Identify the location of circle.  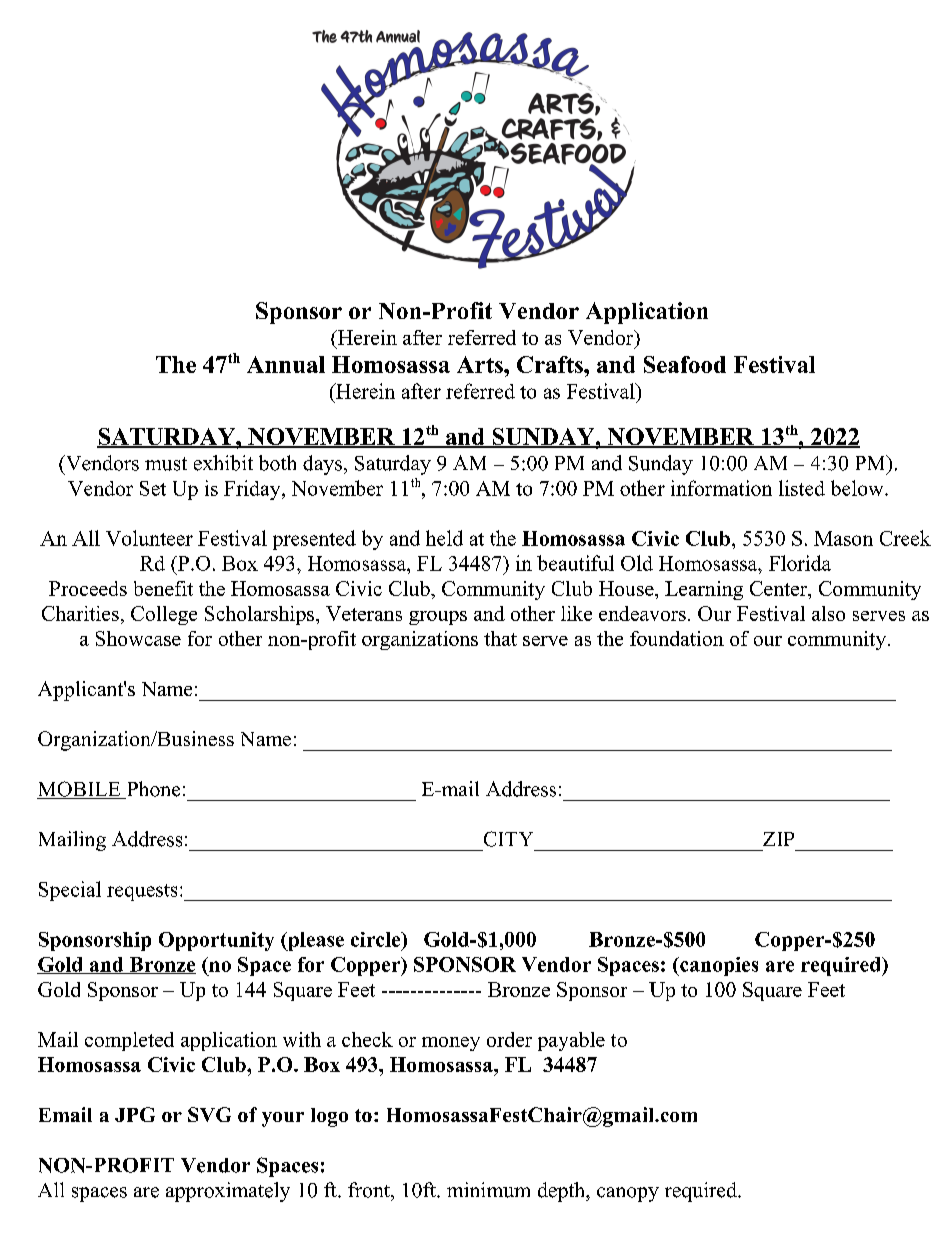
(377, 939).
